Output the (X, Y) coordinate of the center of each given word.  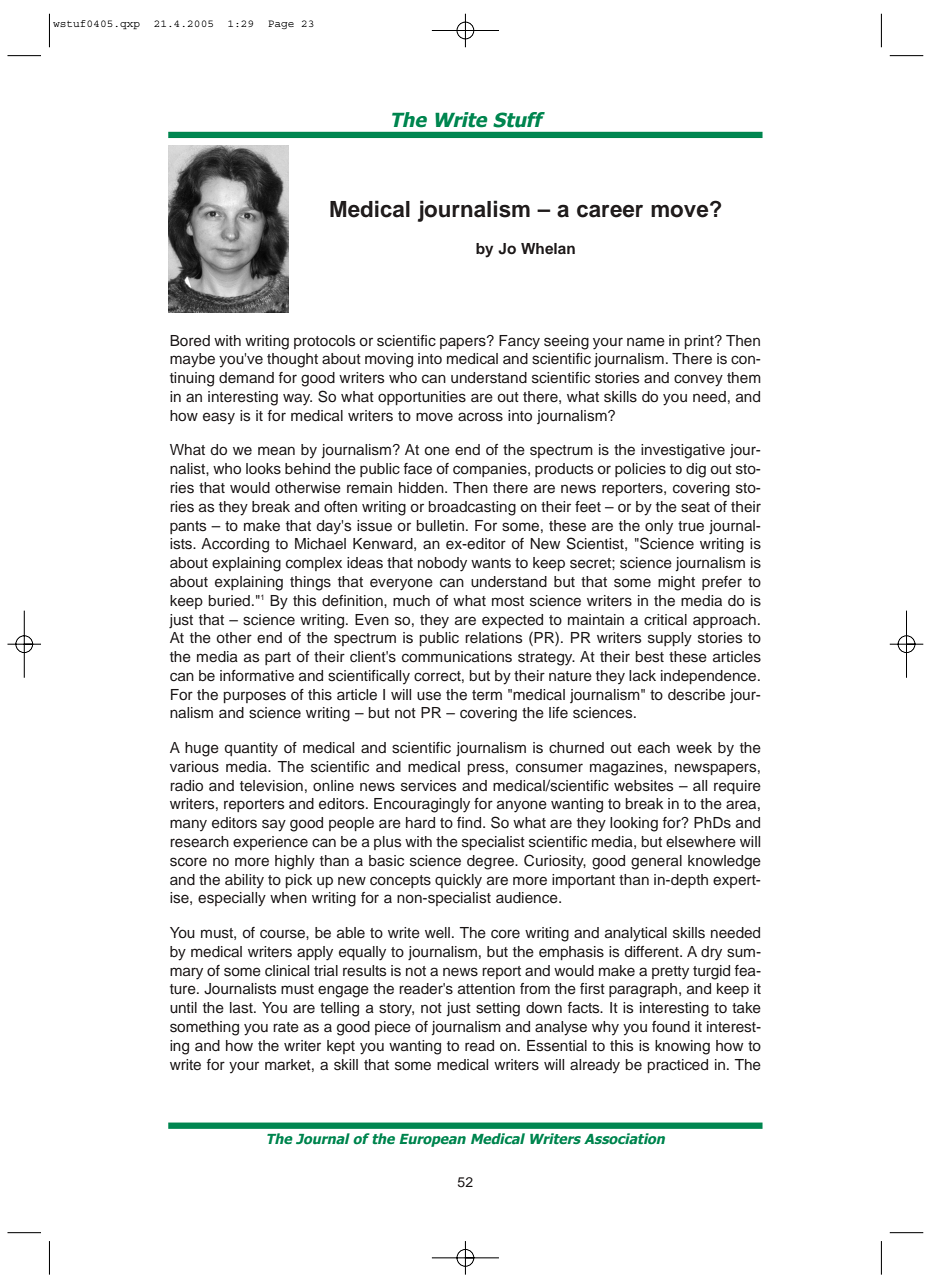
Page (281, 24)
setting (498, 1009)
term (487, 695)
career (610, 211)
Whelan (548, 248)
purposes (254, 697)
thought (292, 360)
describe (696, 695)
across (480, 417)
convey (698, 380)
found (671, 1027)
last (242, 1008)
